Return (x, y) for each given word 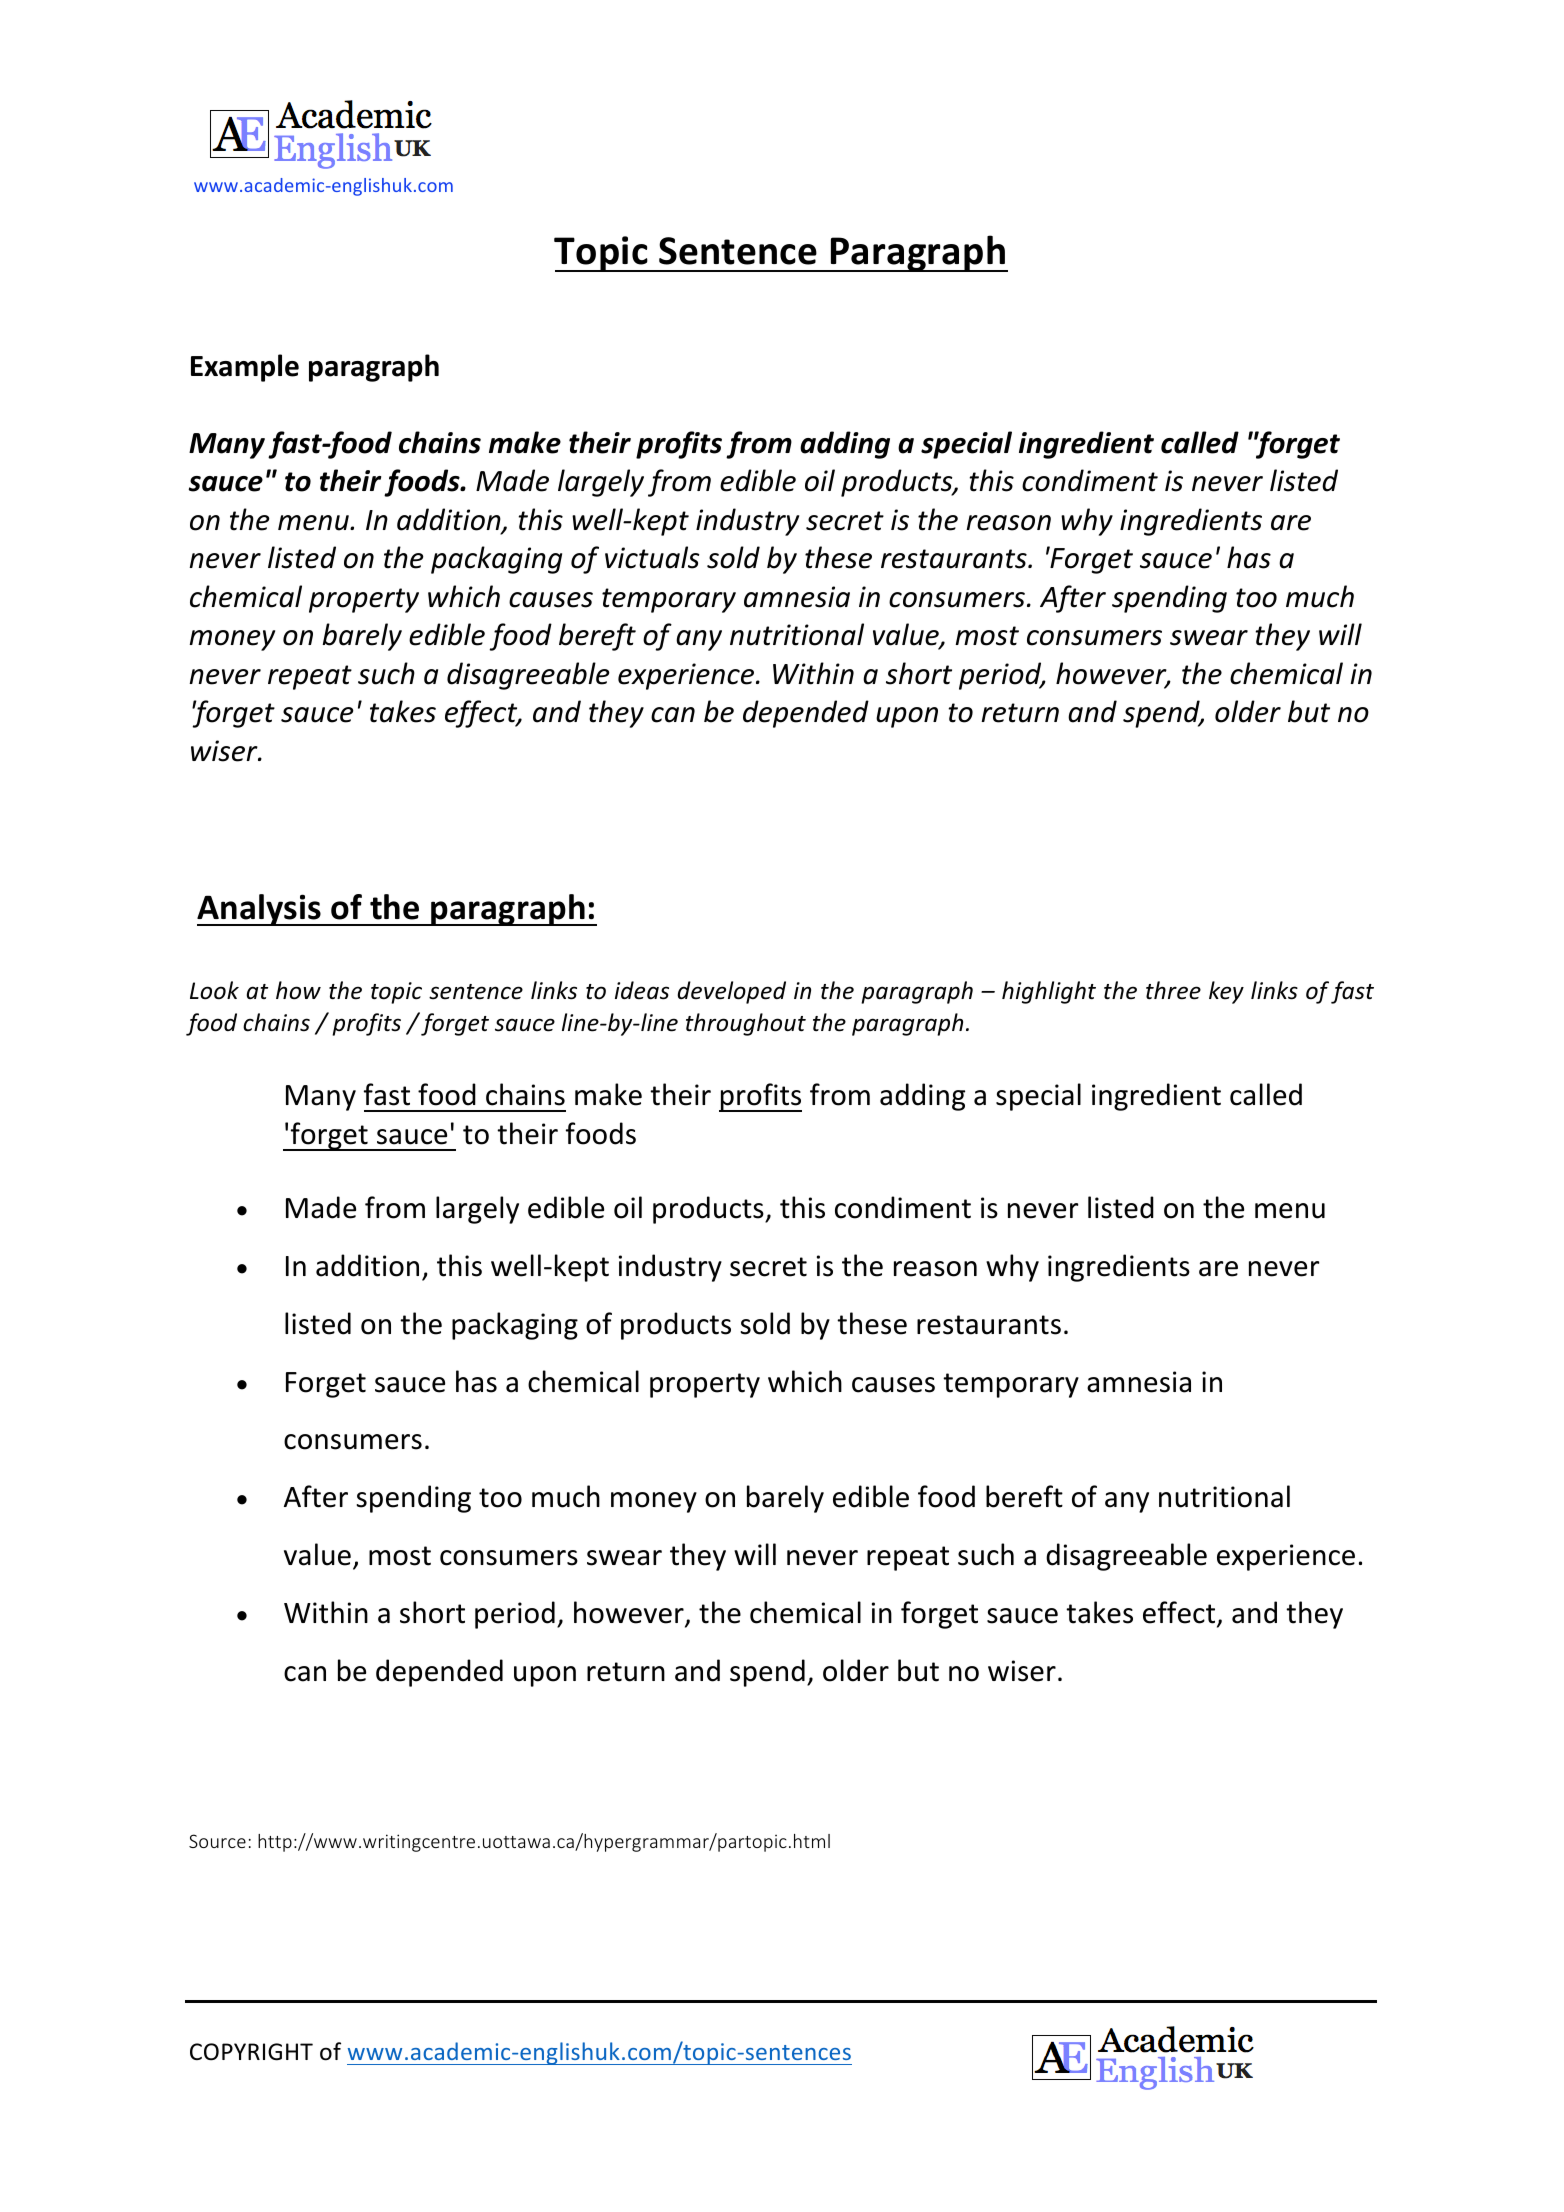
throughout (746, 1024)
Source (217, 1841)
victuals (652, 557)
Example (245, 368)
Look (214, 990)
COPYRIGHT (251, 2052)
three (1173, 990)
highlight (1049, 992)
